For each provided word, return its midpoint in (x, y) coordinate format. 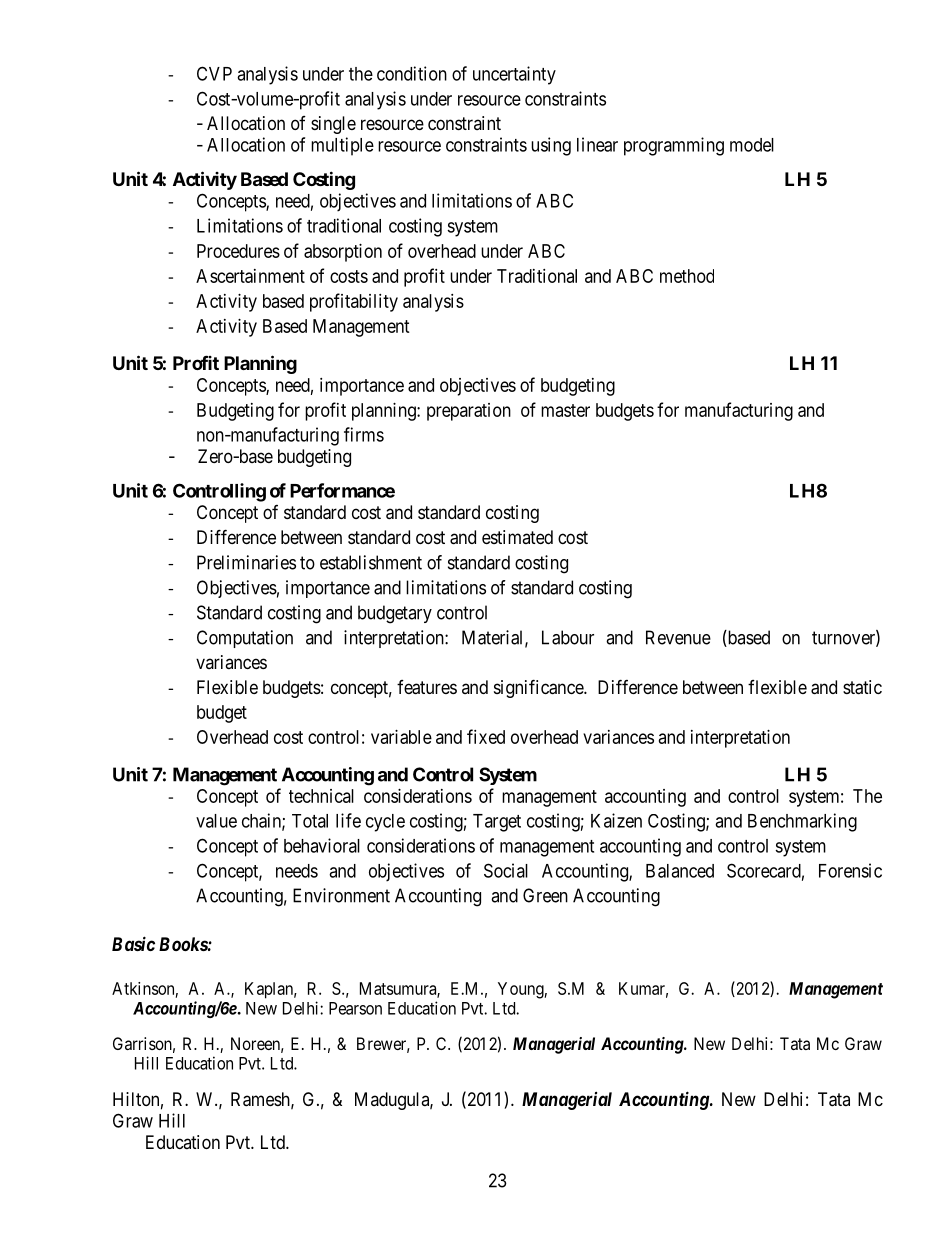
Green (545, 895)
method (687, 276)
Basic (133, 943)
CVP (214, 73)
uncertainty (514, 75)
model (752, 145)
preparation (469, 412)
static (862, 687)
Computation (245, 639)
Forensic (850, 870)
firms (364, 434)
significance (539, 688)
